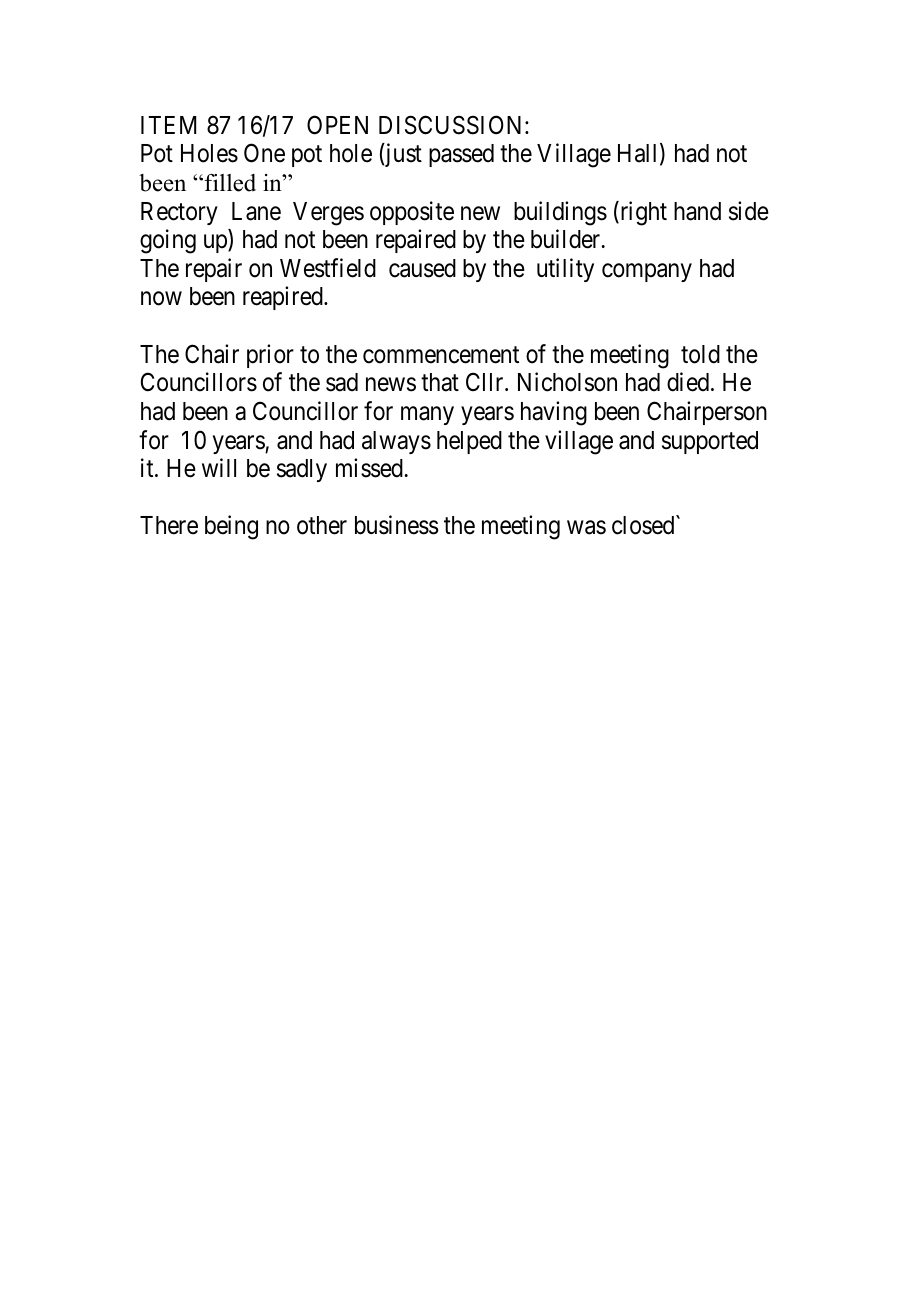  What do you see at coordinates (264, 153) in the image?
I see `One` at bounding box center [264, 153].
